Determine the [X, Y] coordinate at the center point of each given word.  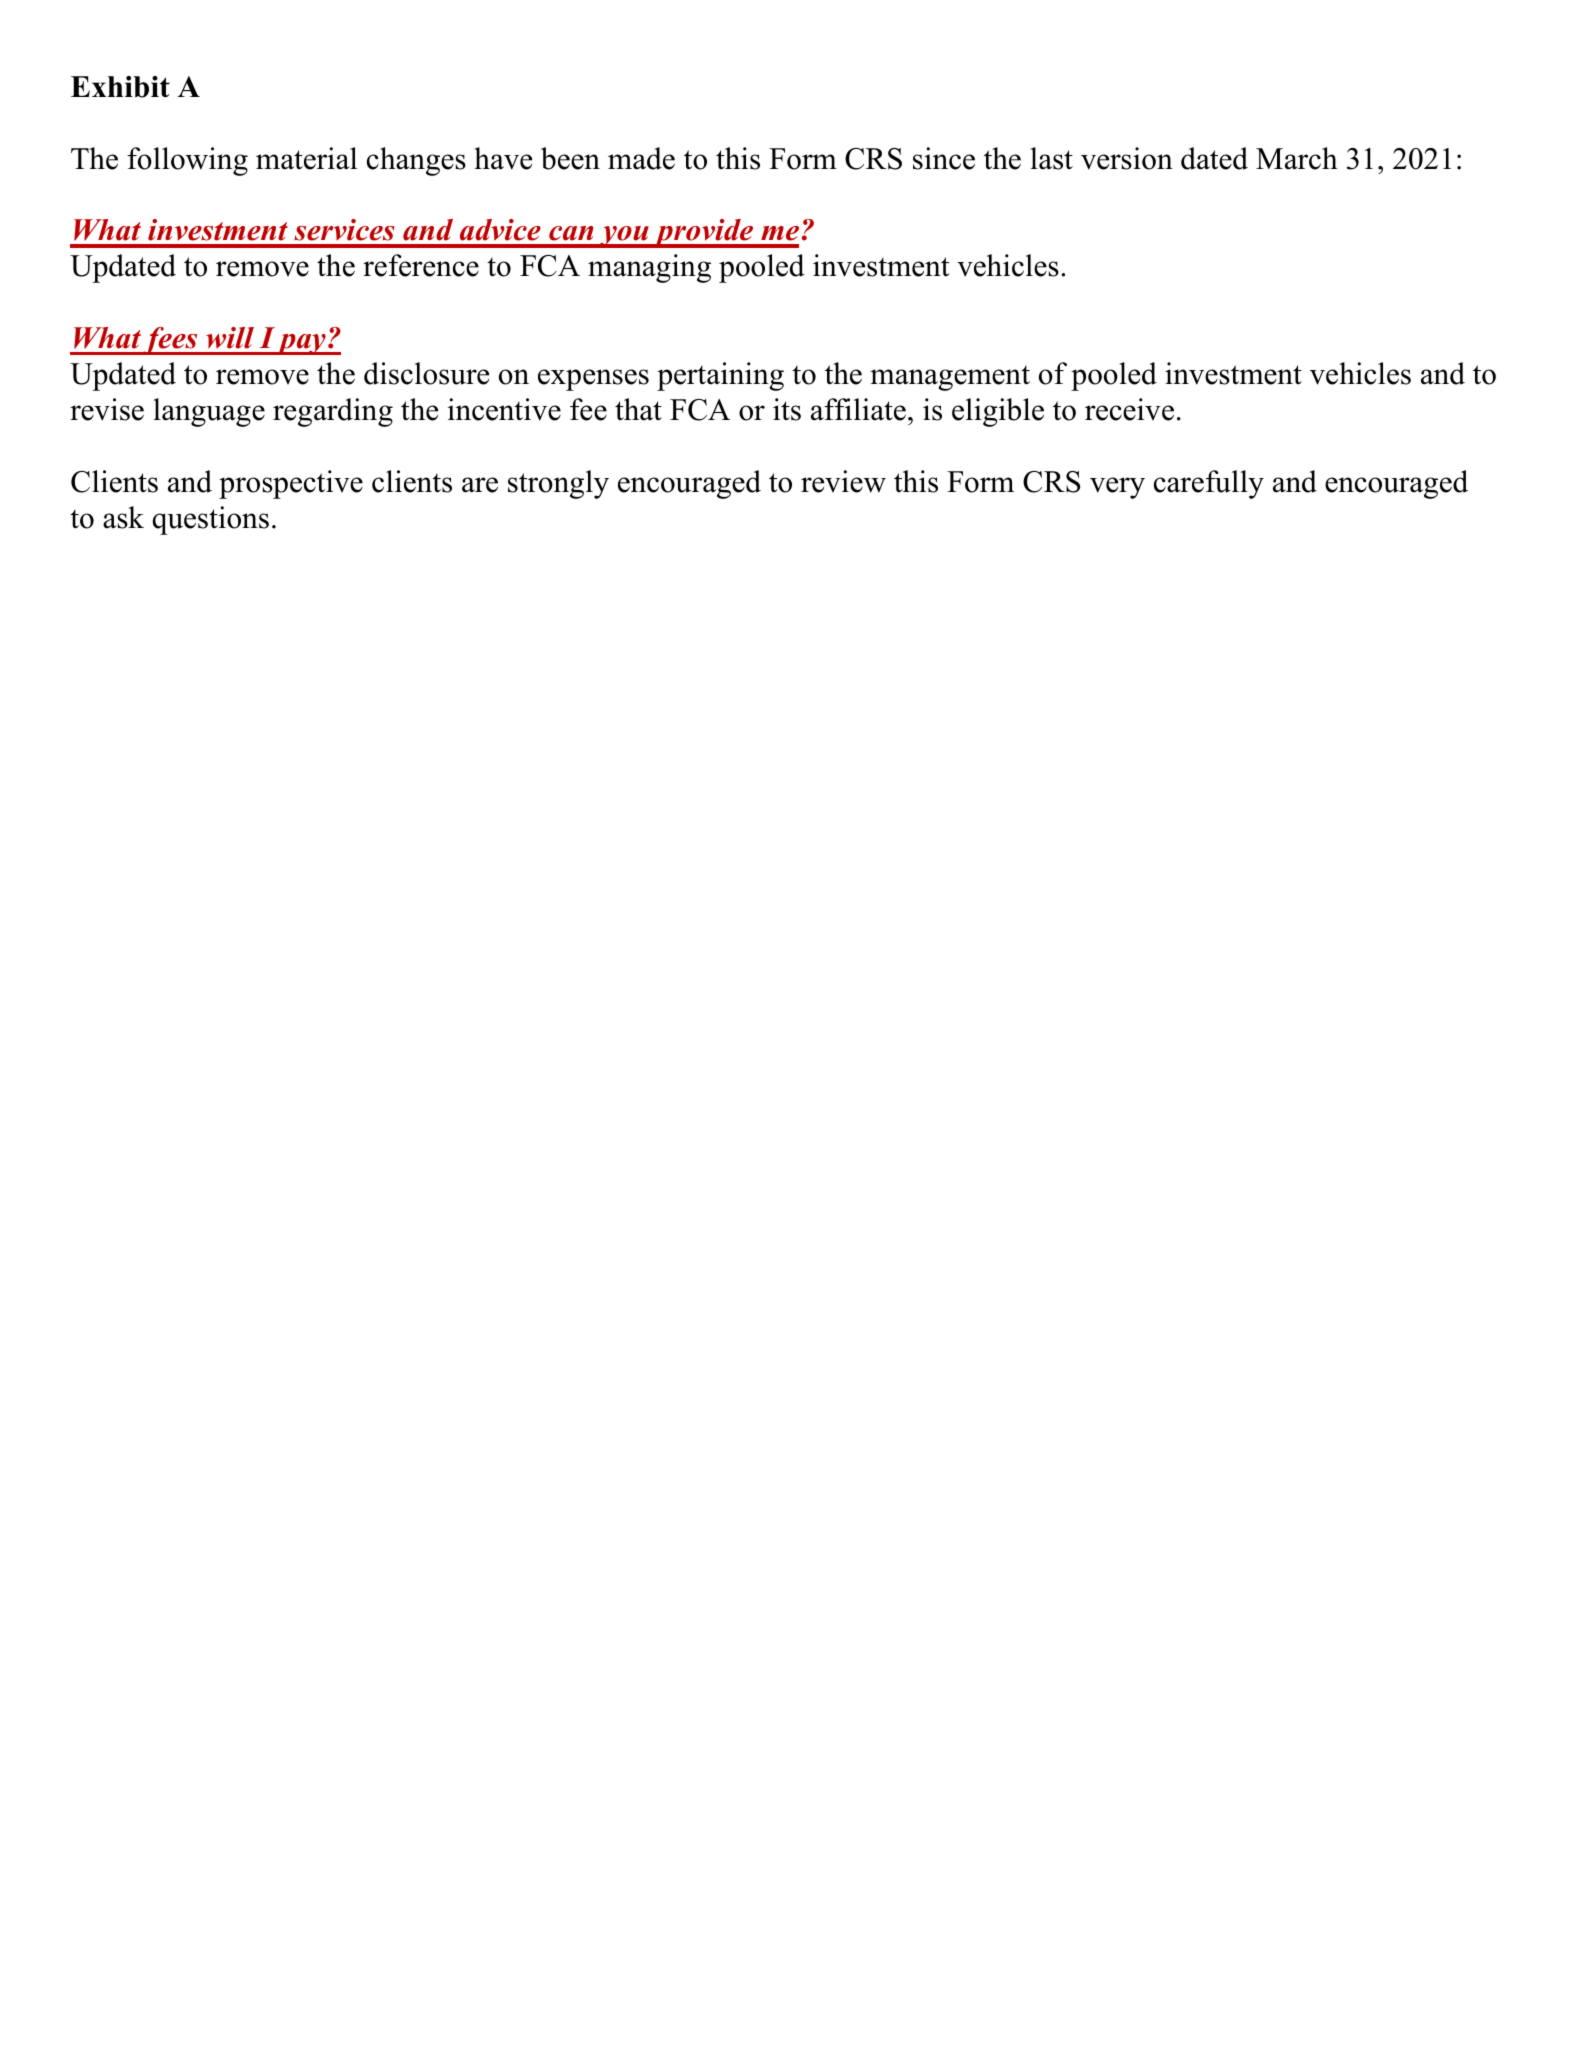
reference [421, 265]
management [950, 378]
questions [211, 520]
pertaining [720, 376]
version [1127, 158]
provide [704, 233]
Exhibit [120, 87]
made [641, 158]
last [1051, 158]
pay [302, 344]
